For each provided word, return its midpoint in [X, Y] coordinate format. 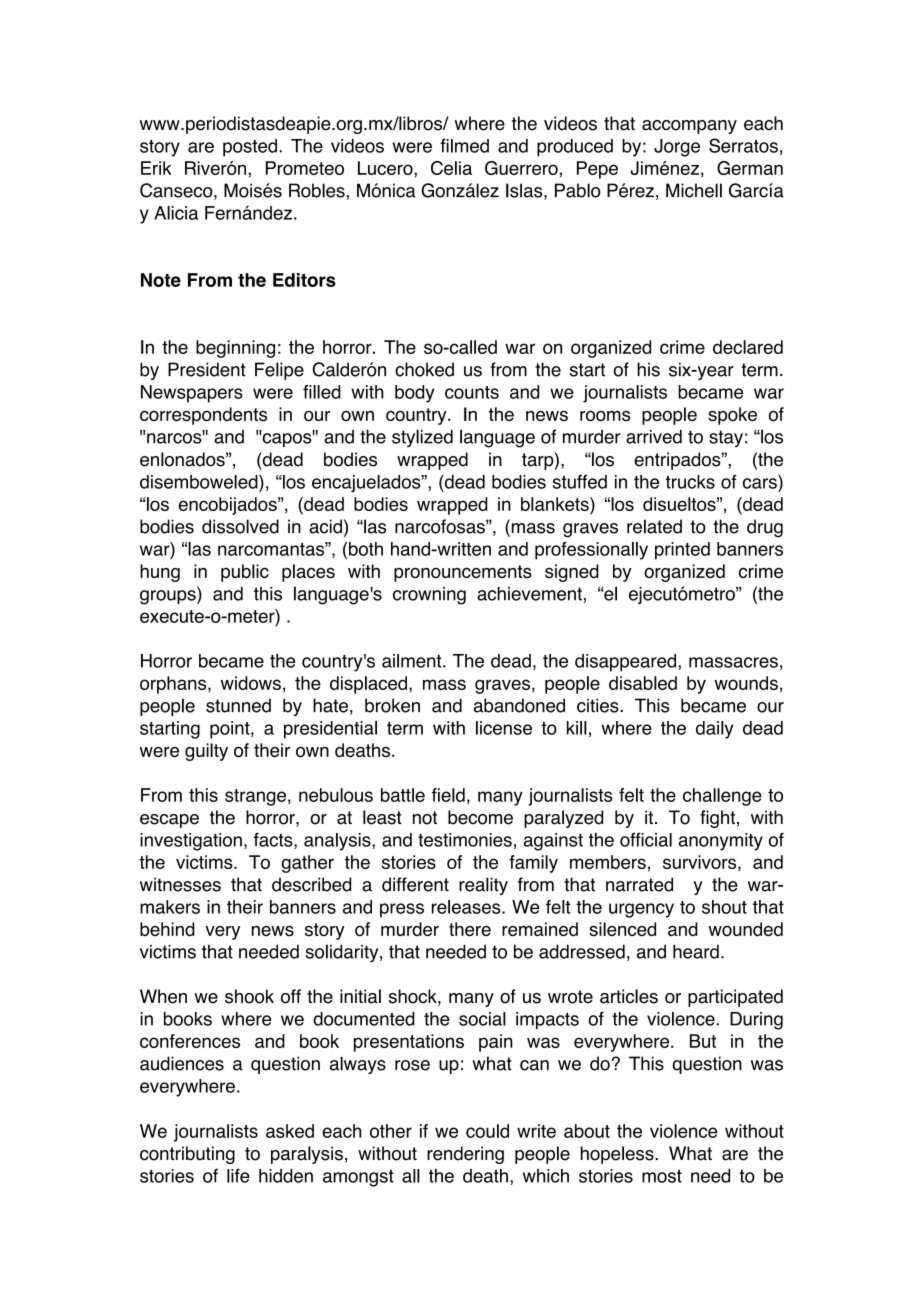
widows [251, 683]
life [238, 1175]
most [662, 1176]
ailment [413, 661]
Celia [451, 168]
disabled [643, 683]
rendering [465, 1155]
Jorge [677, 148]
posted [250, 148]
